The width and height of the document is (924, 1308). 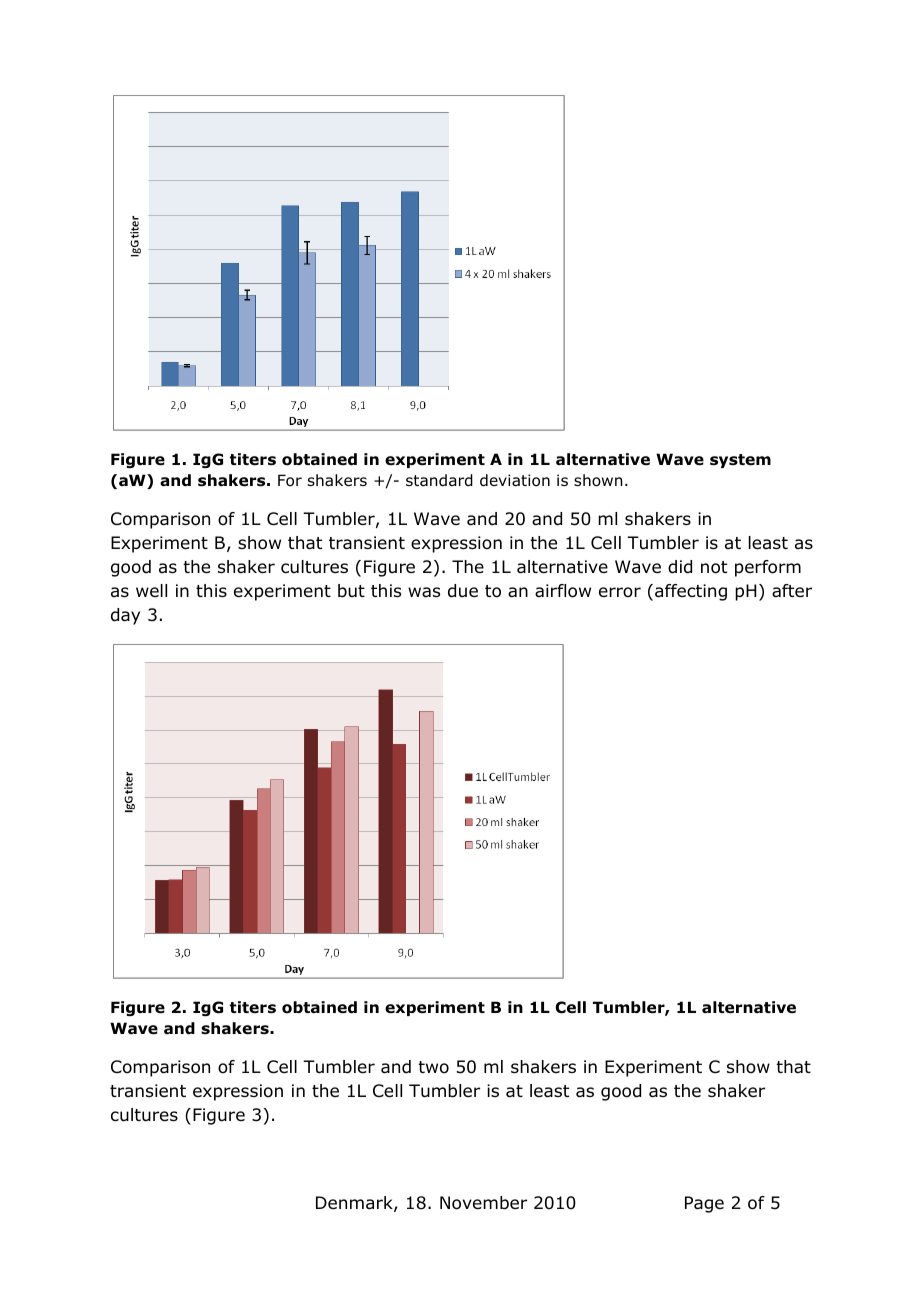 I want to click on November, so click(x=483, y=1203).
